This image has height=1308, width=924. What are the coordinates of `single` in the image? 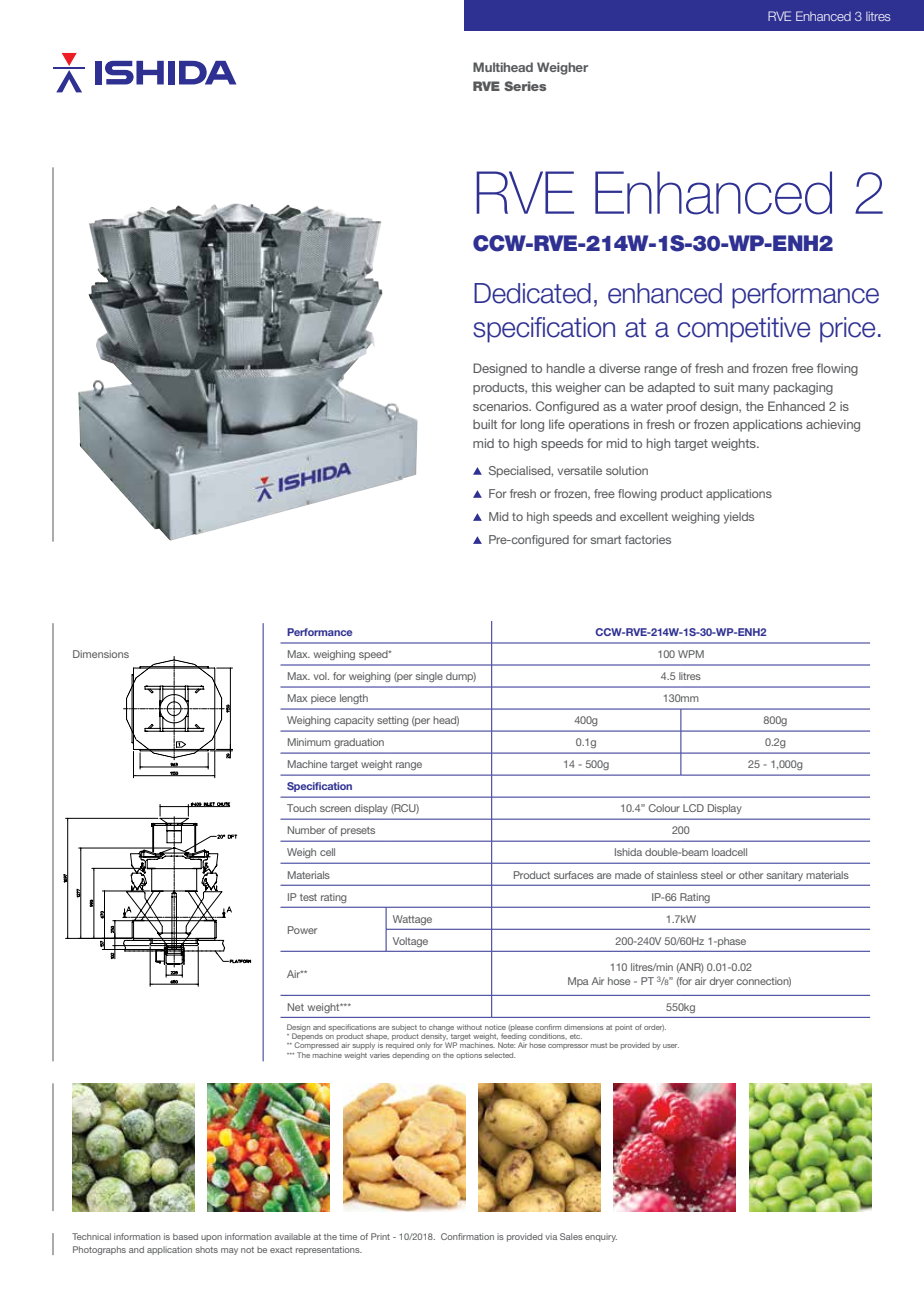 It's located at (429, 677).
